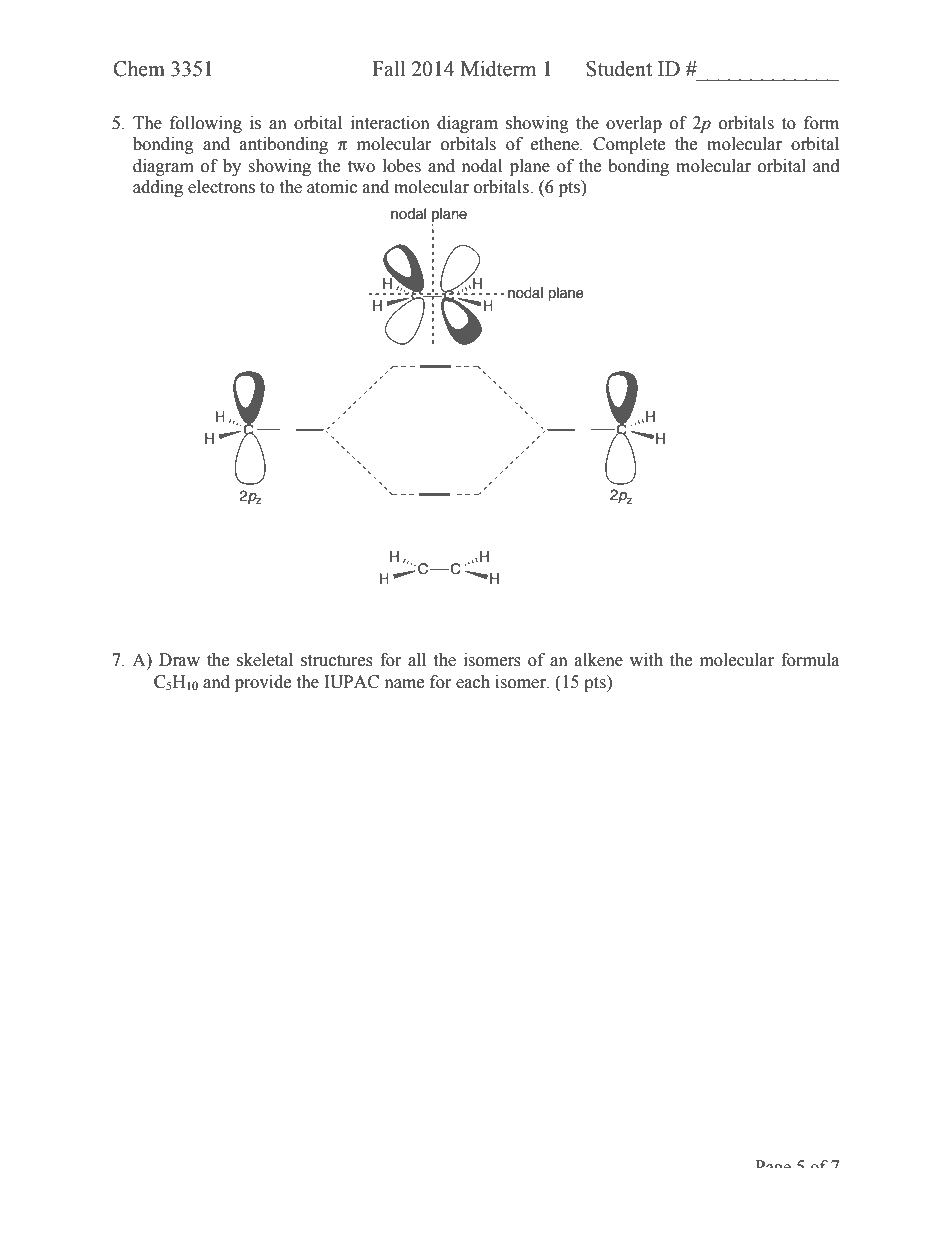  I want to click on adding, so click(158, 188).
